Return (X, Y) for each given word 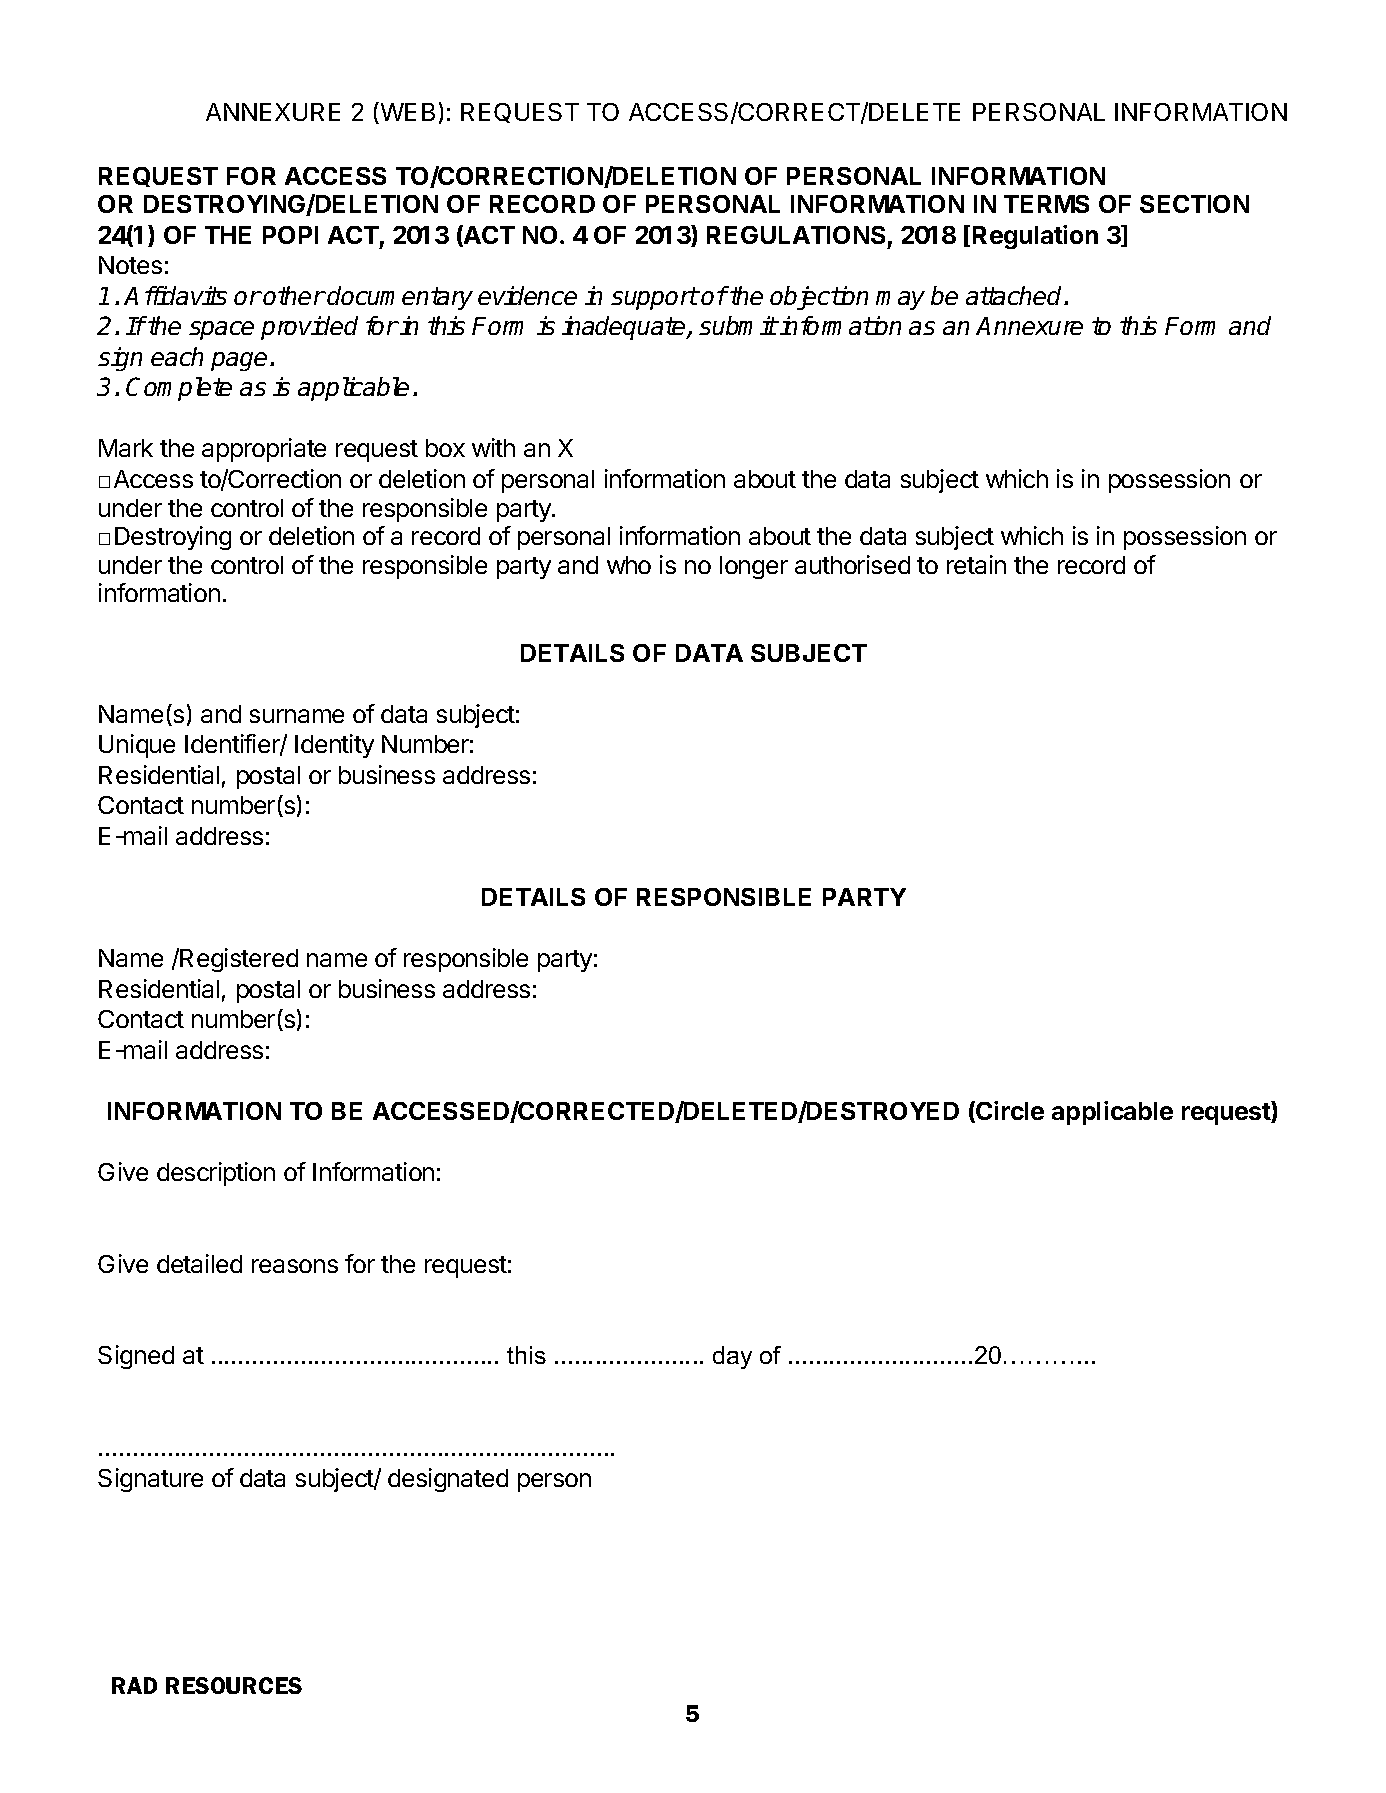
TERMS (1046, 204)
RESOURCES (234, 1685)
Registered (238, 960)
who (629, 565)
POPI (290, 235)
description (216, 1174)
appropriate (264, 450)
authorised (852, 564)
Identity (334, 746)
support (654, 298)
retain (976, 564)
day (732, 1357)
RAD (134, 1685)
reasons (295, 1266)
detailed (199, 1263)
